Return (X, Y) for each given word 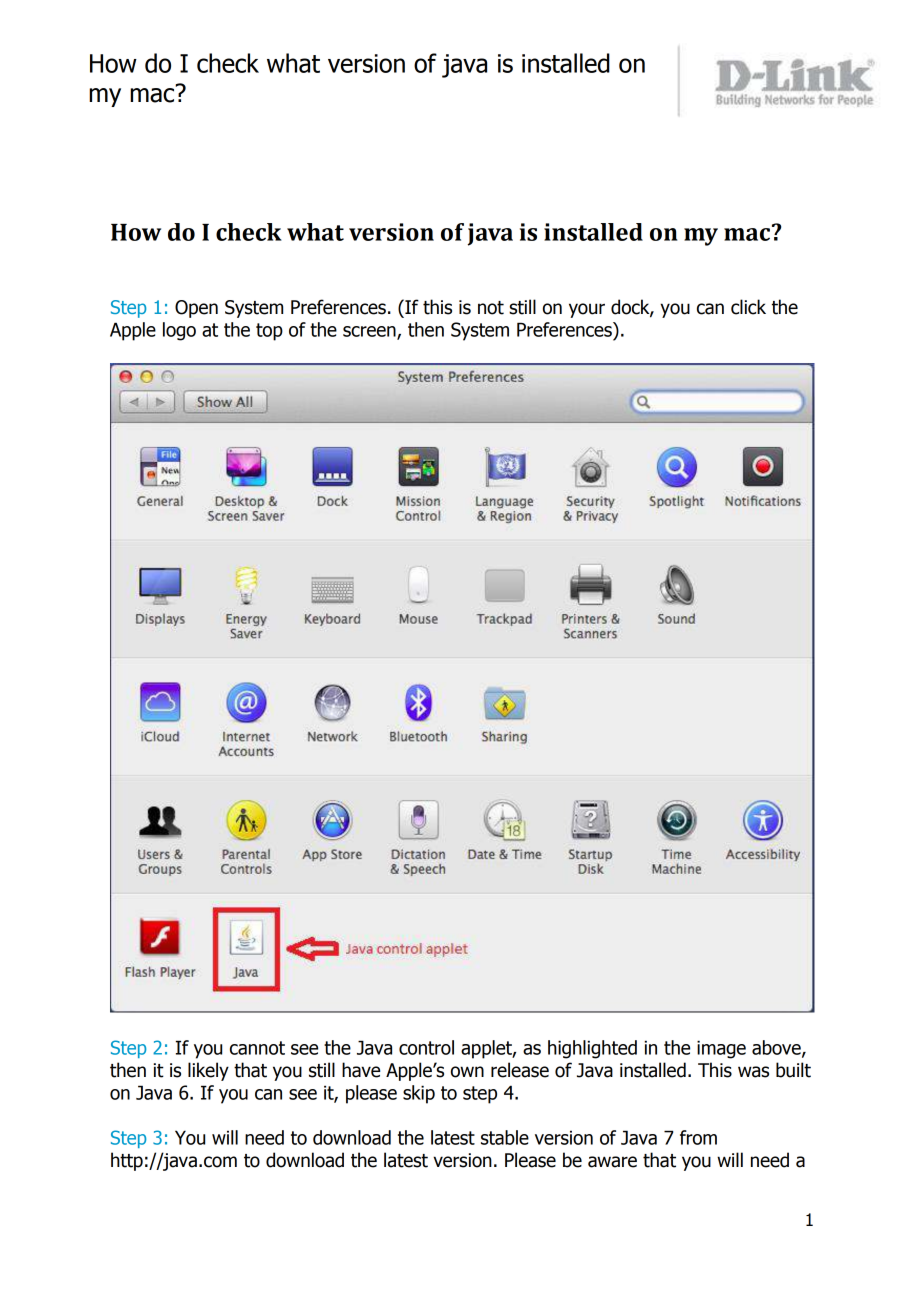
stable (505, 1137)
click (748, 307)
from (698, 1137)
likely (208, 1071)
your (587, 310)
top (269, 332)
